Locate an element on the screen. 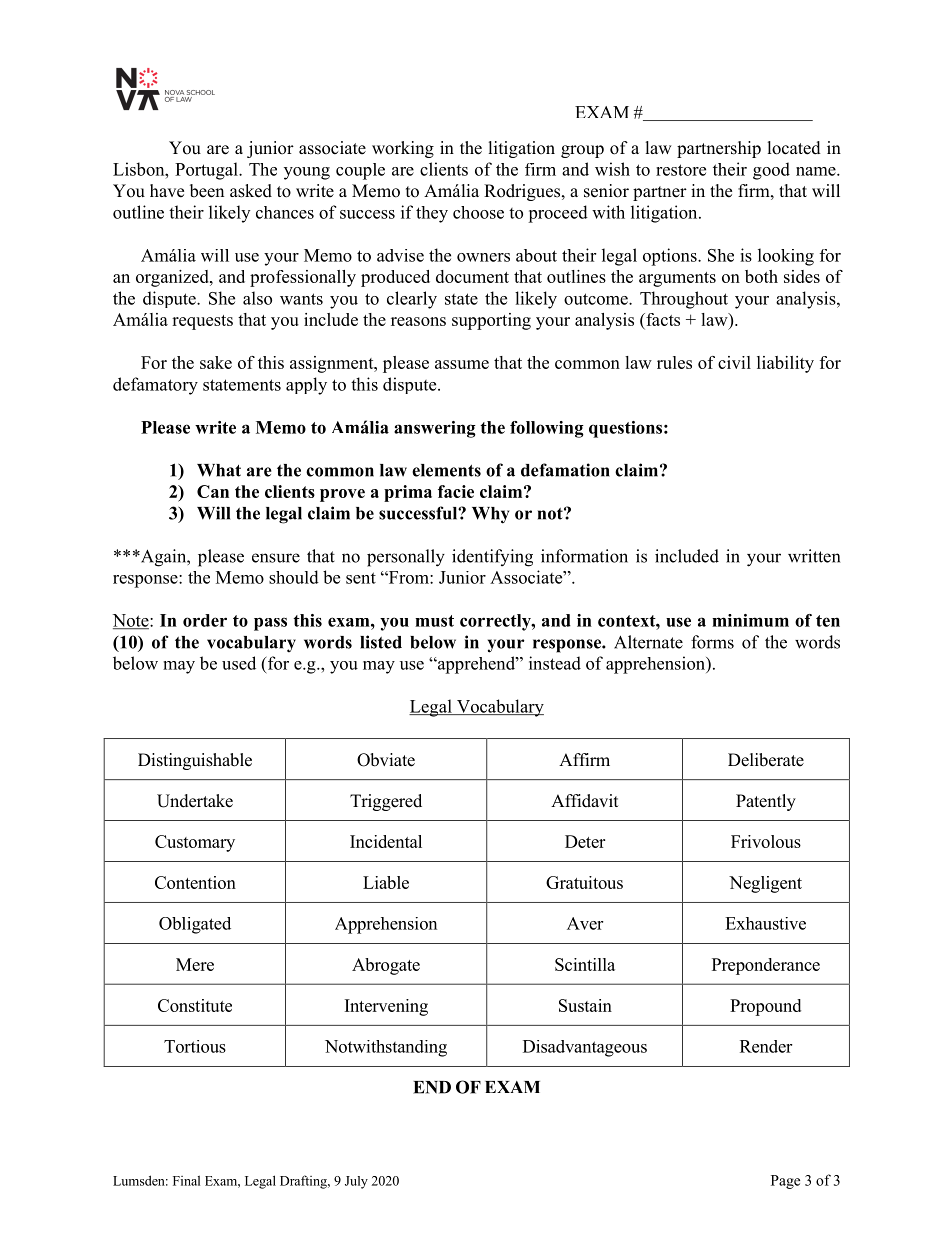  Customary is located at coordinates (195, 843).
